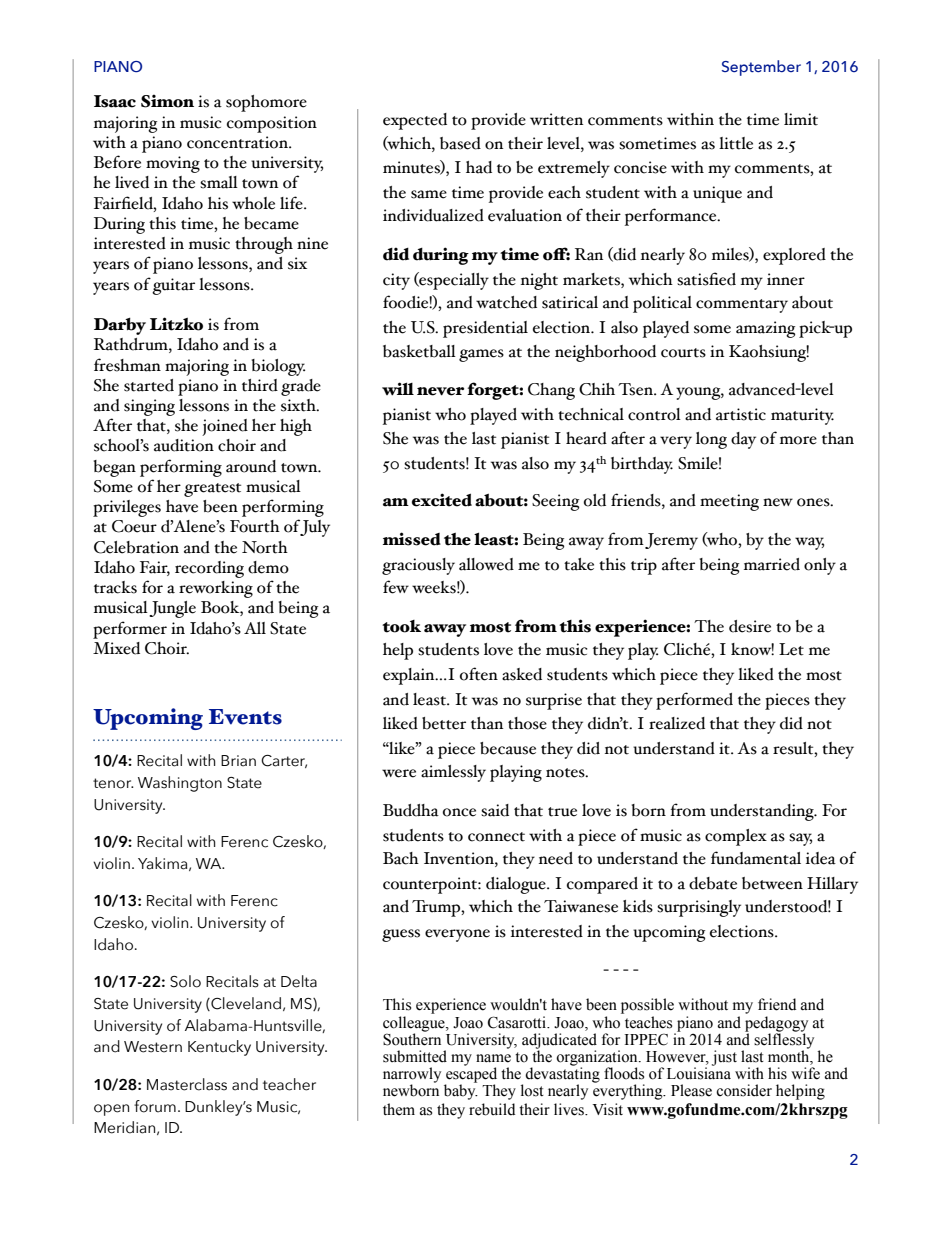  I want to click on married, so click(772, 564).
